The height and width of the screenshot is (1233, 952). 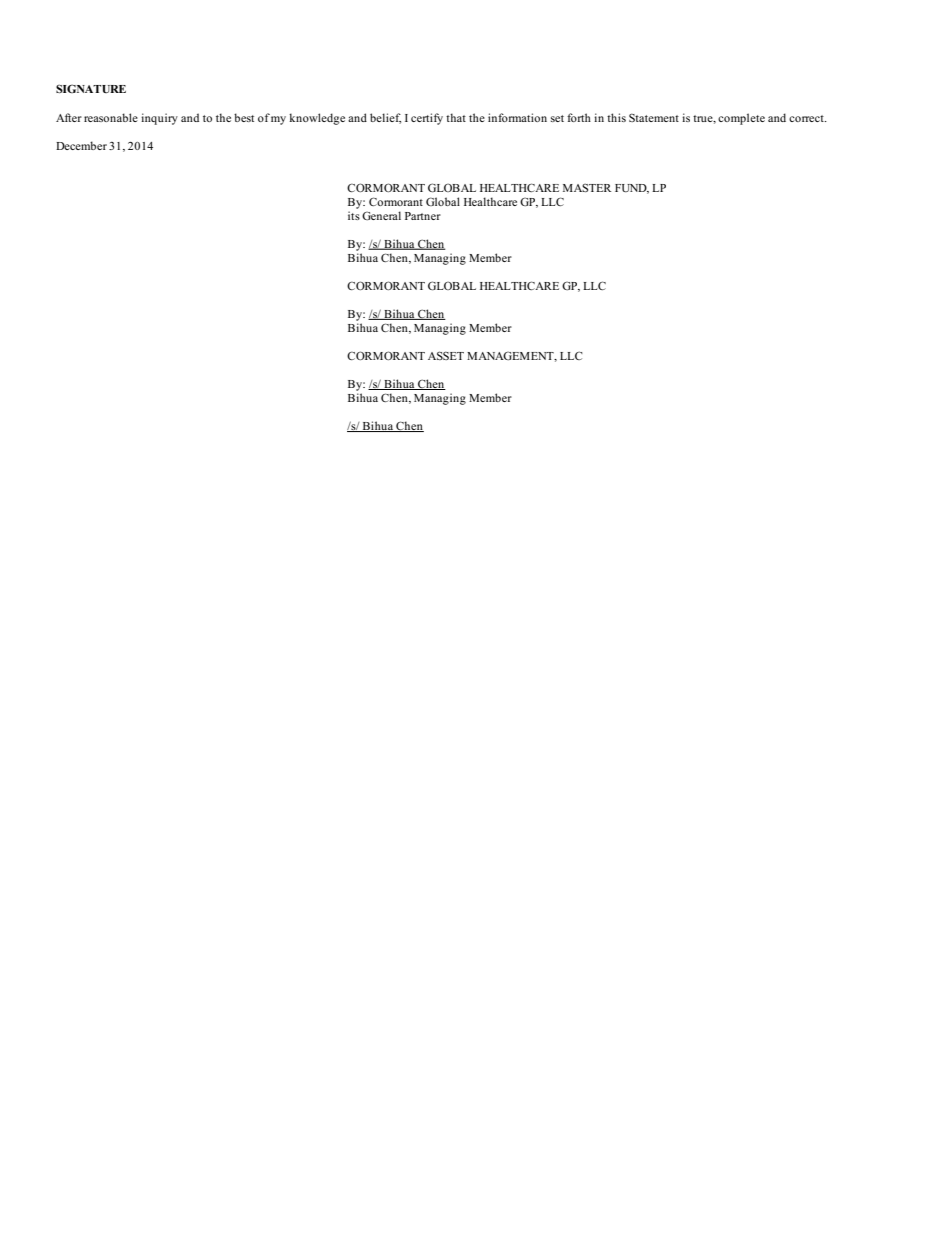 I want to click on complete, so click(x=741, y=119).
